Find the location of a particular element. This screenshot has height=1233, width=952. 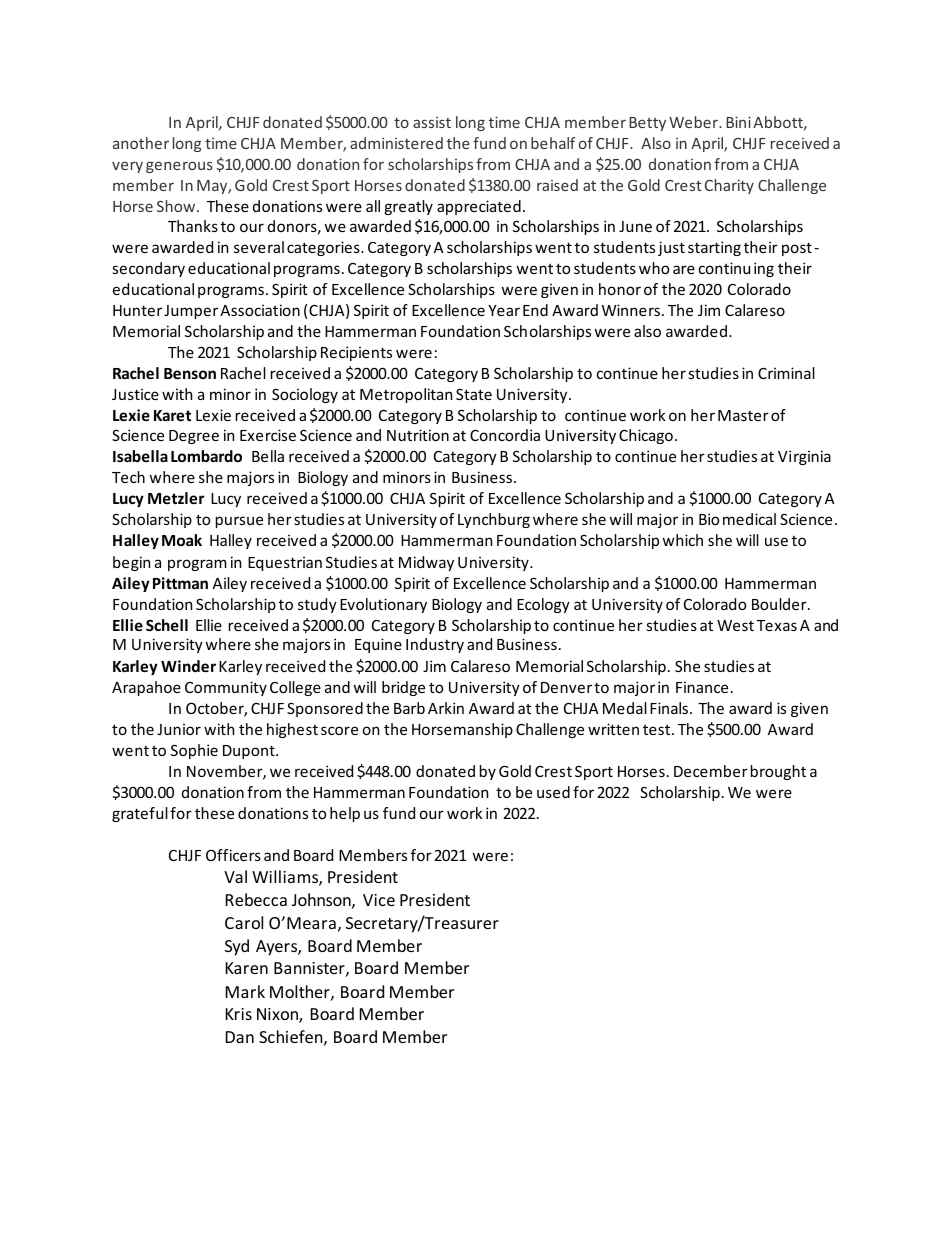

West is located at coordinates (735, 625).
